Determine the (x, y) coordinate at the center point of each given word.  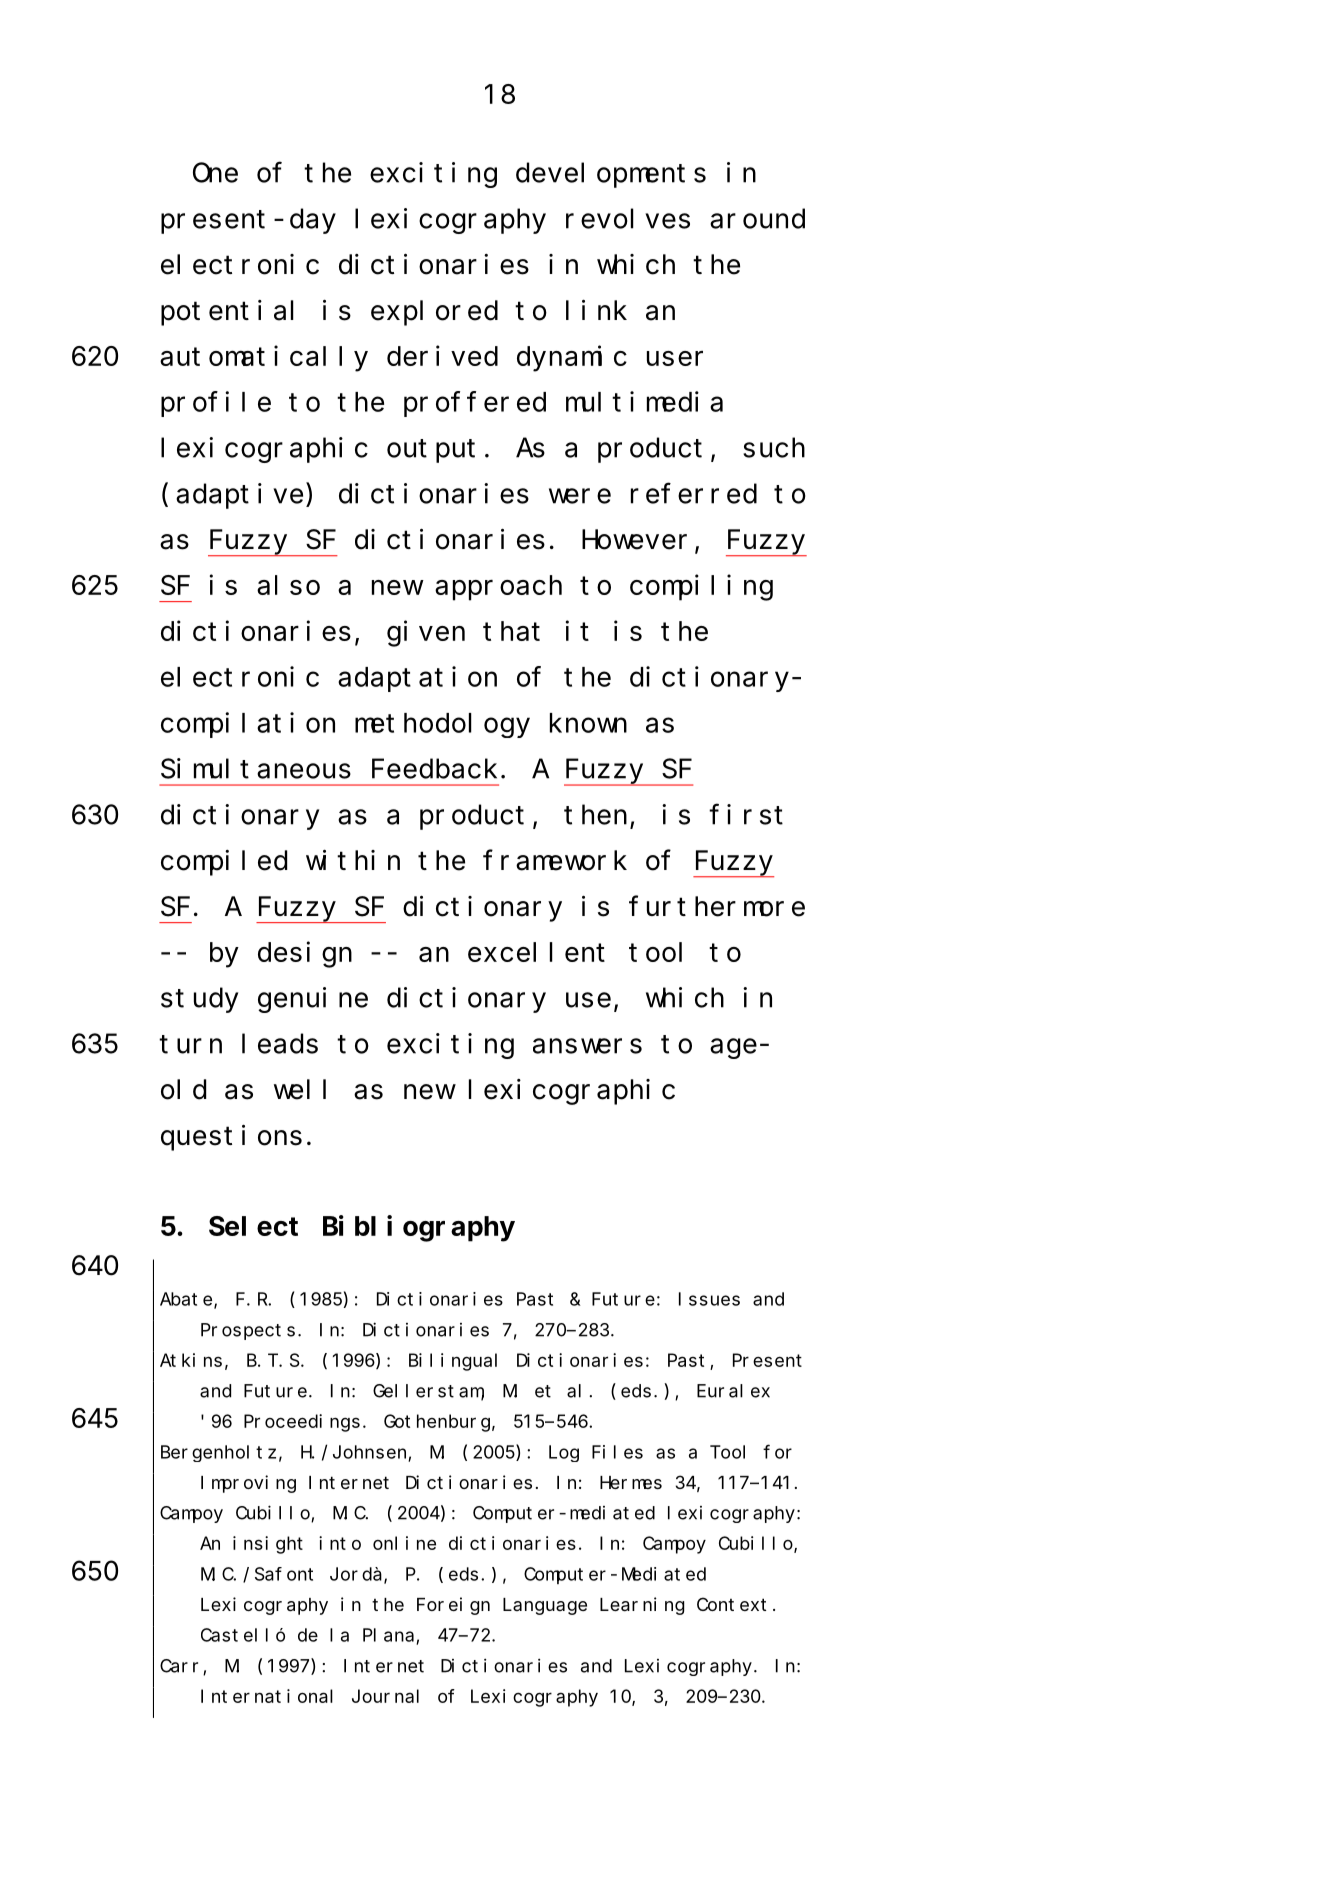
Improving (248, 1484)
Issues (709, 1299)
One (215, 173)
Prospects (248, 1332)
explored (434, 313)
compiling (701, 588)
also (288, 585)
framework (555, 861)
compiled (224, 863)
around (757, 219)
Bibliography (419, 1229)
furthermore (717, 906)
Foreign (453, 1606)
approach (498, 588)
